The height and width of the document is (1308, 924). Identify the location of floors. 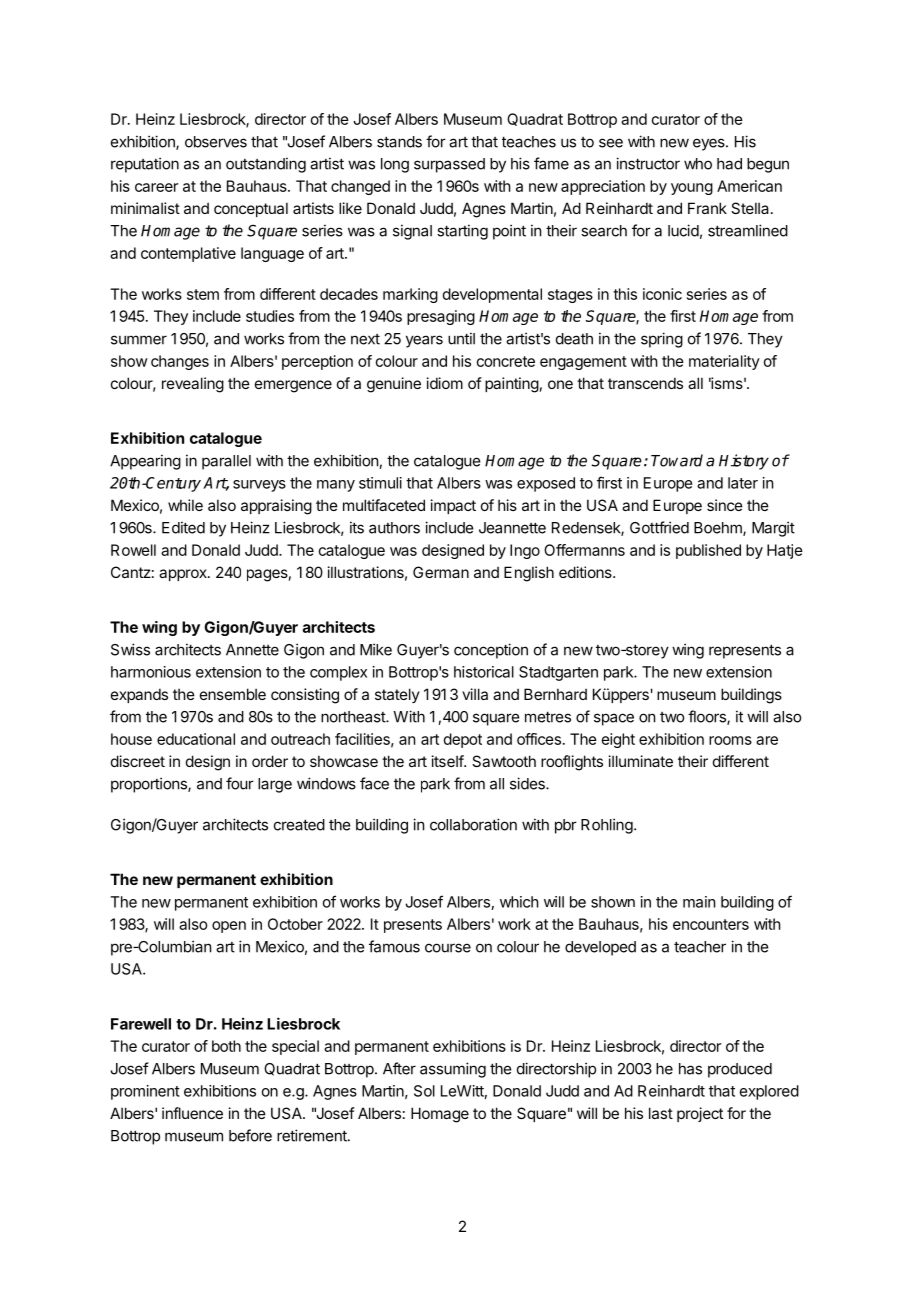
(708, 717).
